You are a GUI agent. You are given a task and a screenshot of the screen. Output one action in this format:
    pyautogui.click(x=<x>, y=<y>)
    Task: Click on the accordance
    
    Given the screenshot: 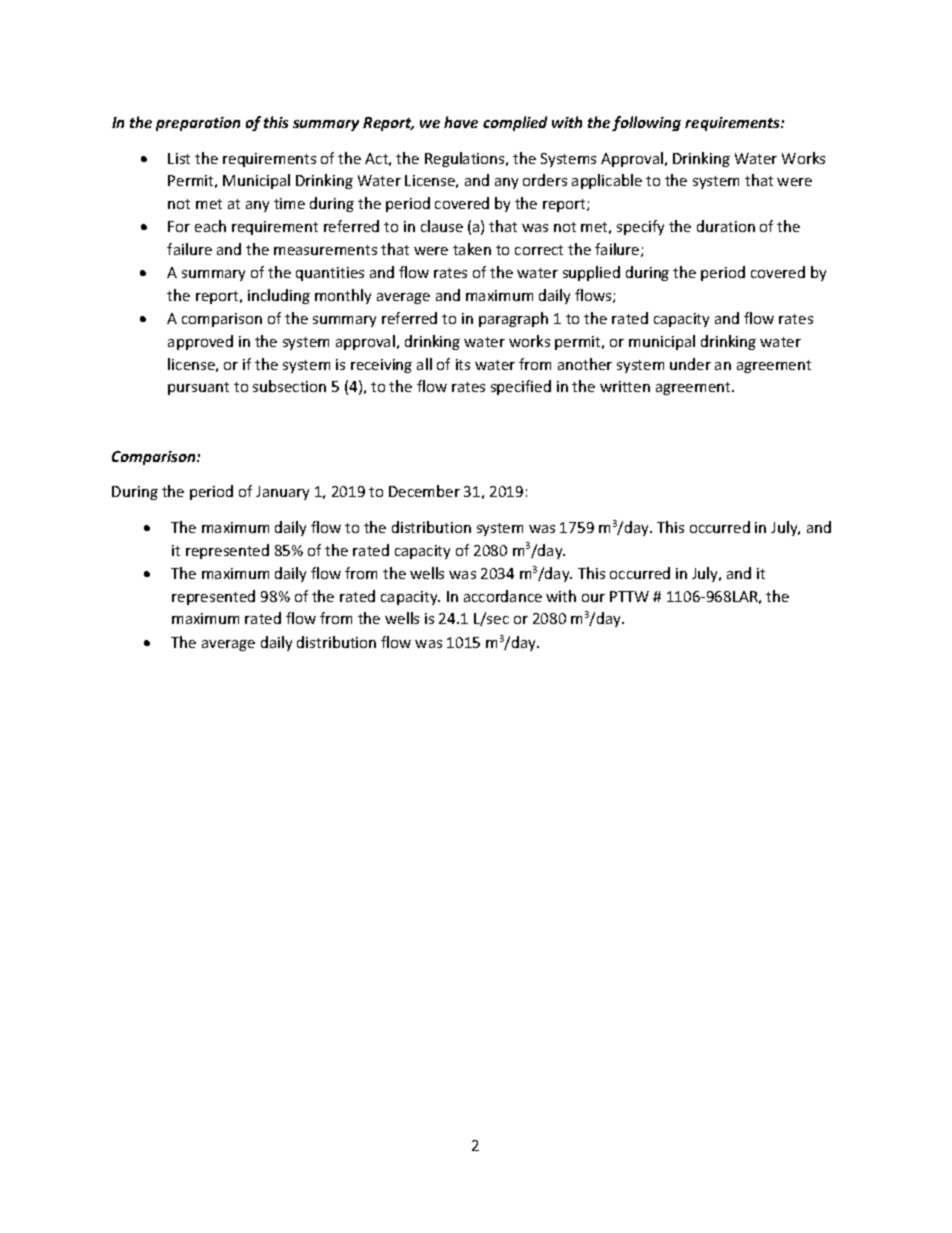 What is the action you would take?
    pyautogui.click(x=503, y=596)
